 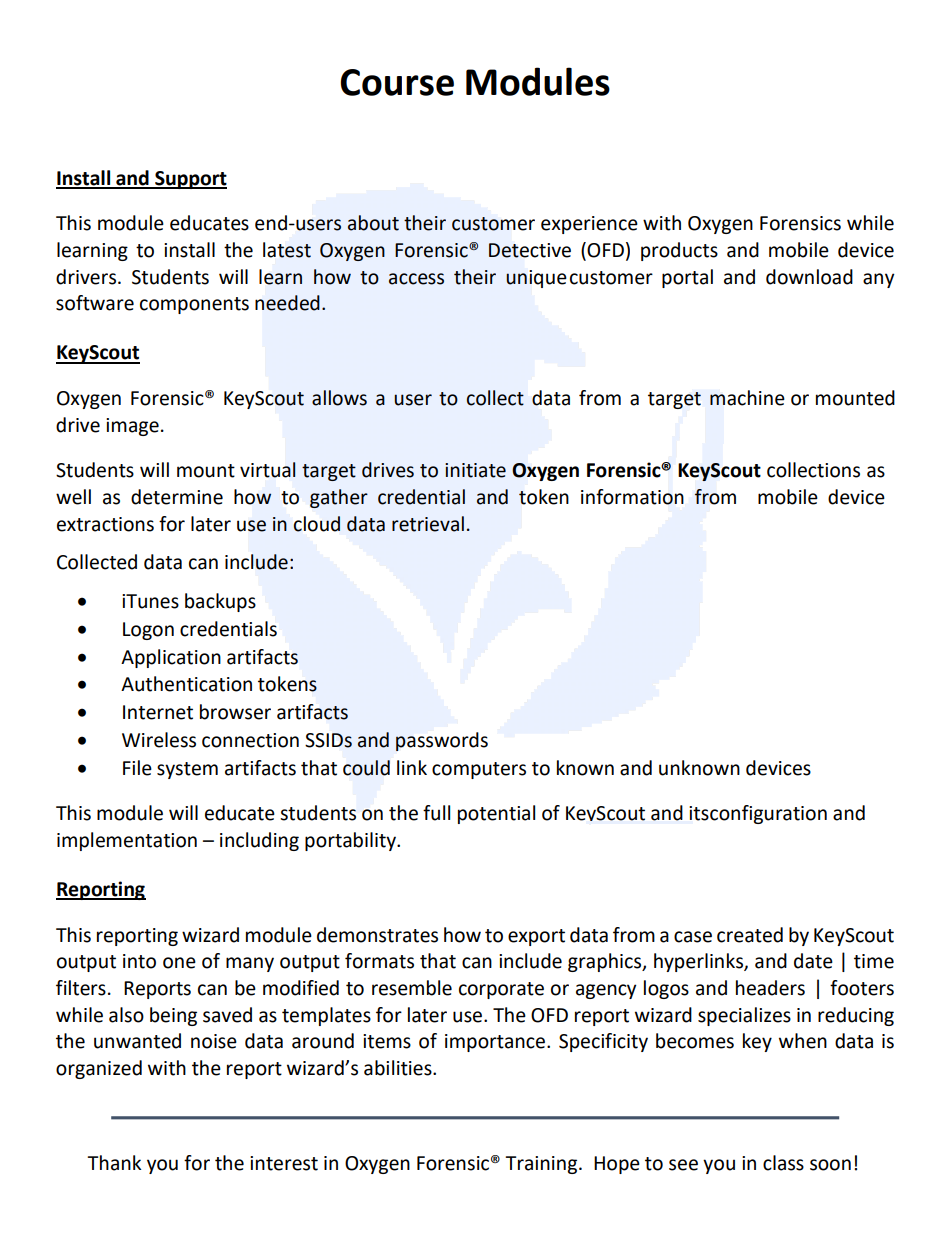 I want to click on Thank, so click(x=114, y=1163).
